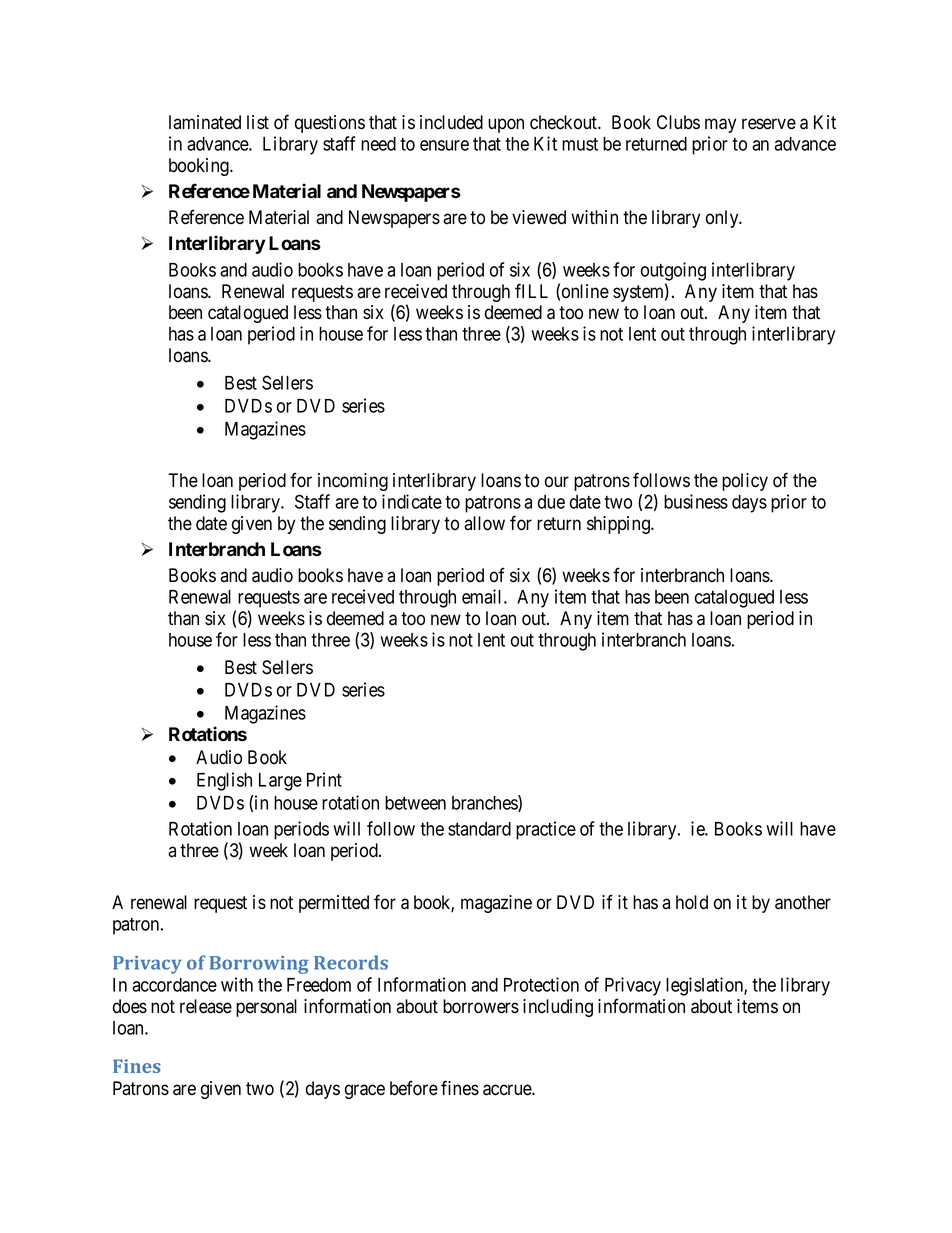 The image size is (952, 1233). Describe the element at coordinates (444, 145) in the screenshot. I see `ensure` at that location.
